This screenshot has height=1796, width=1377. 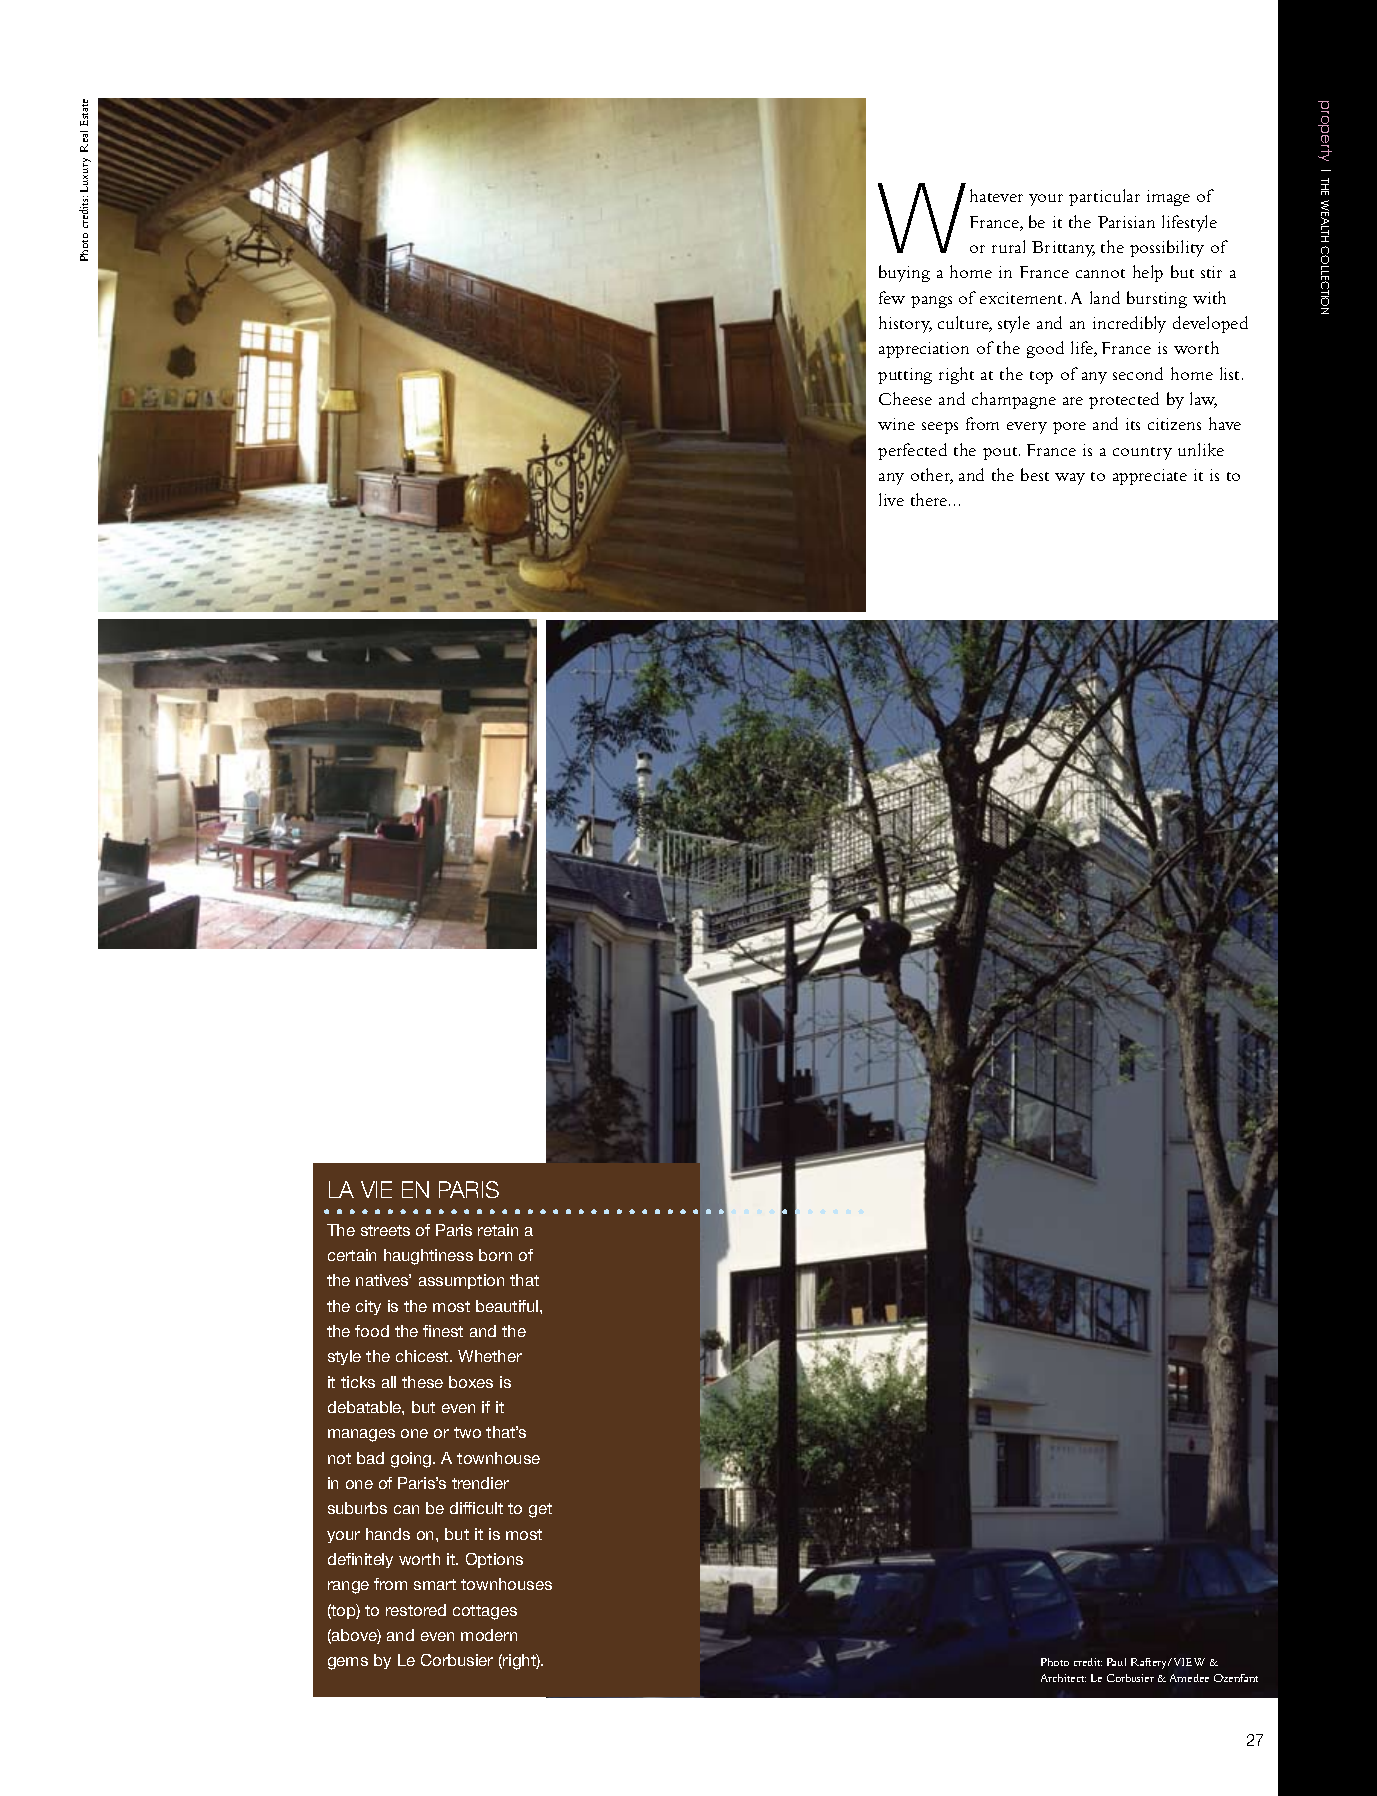 I want to click on buying, so click(x=904, y=273).
